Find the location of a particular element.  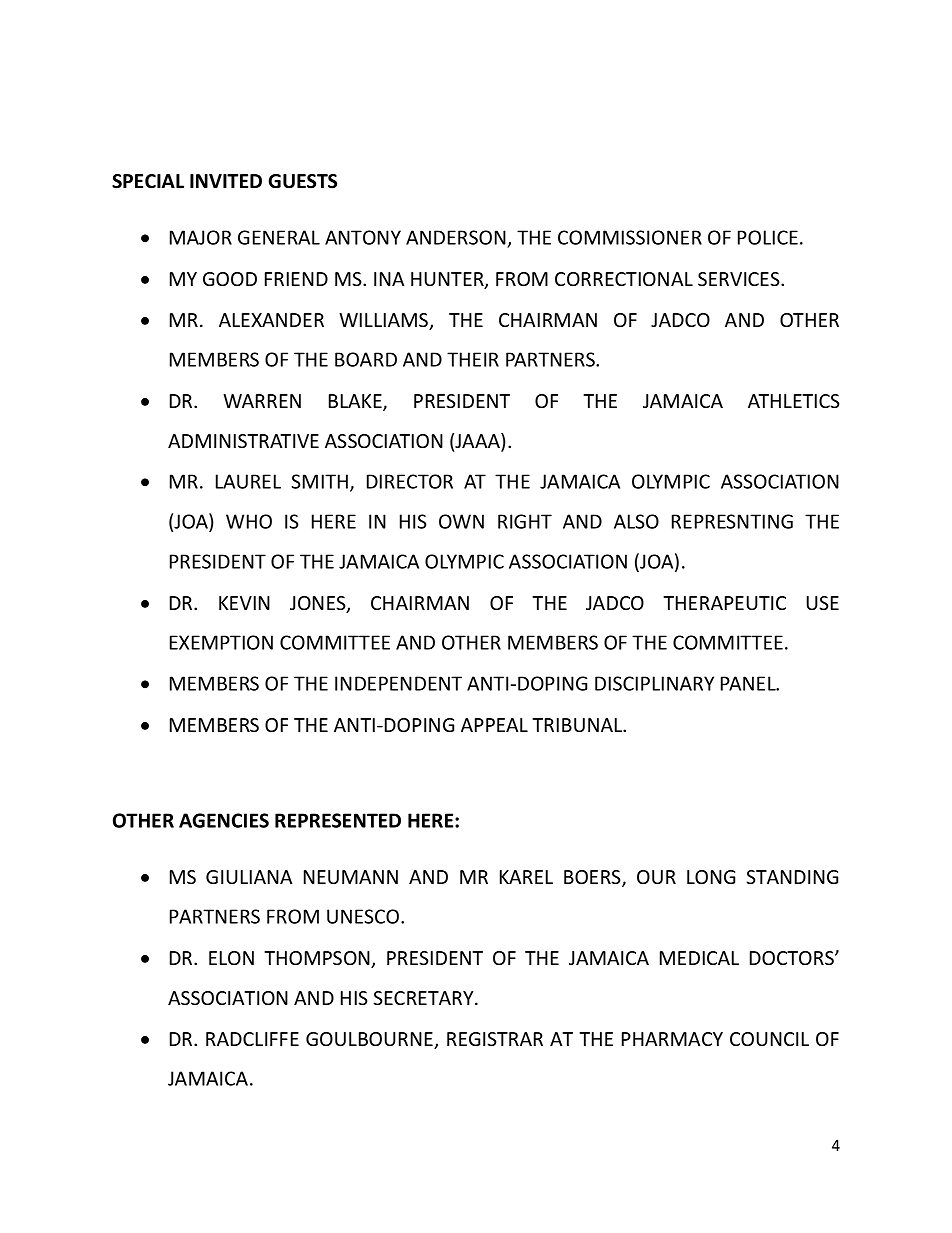

REGISTRAR is located at coordinates (495, 1039).
